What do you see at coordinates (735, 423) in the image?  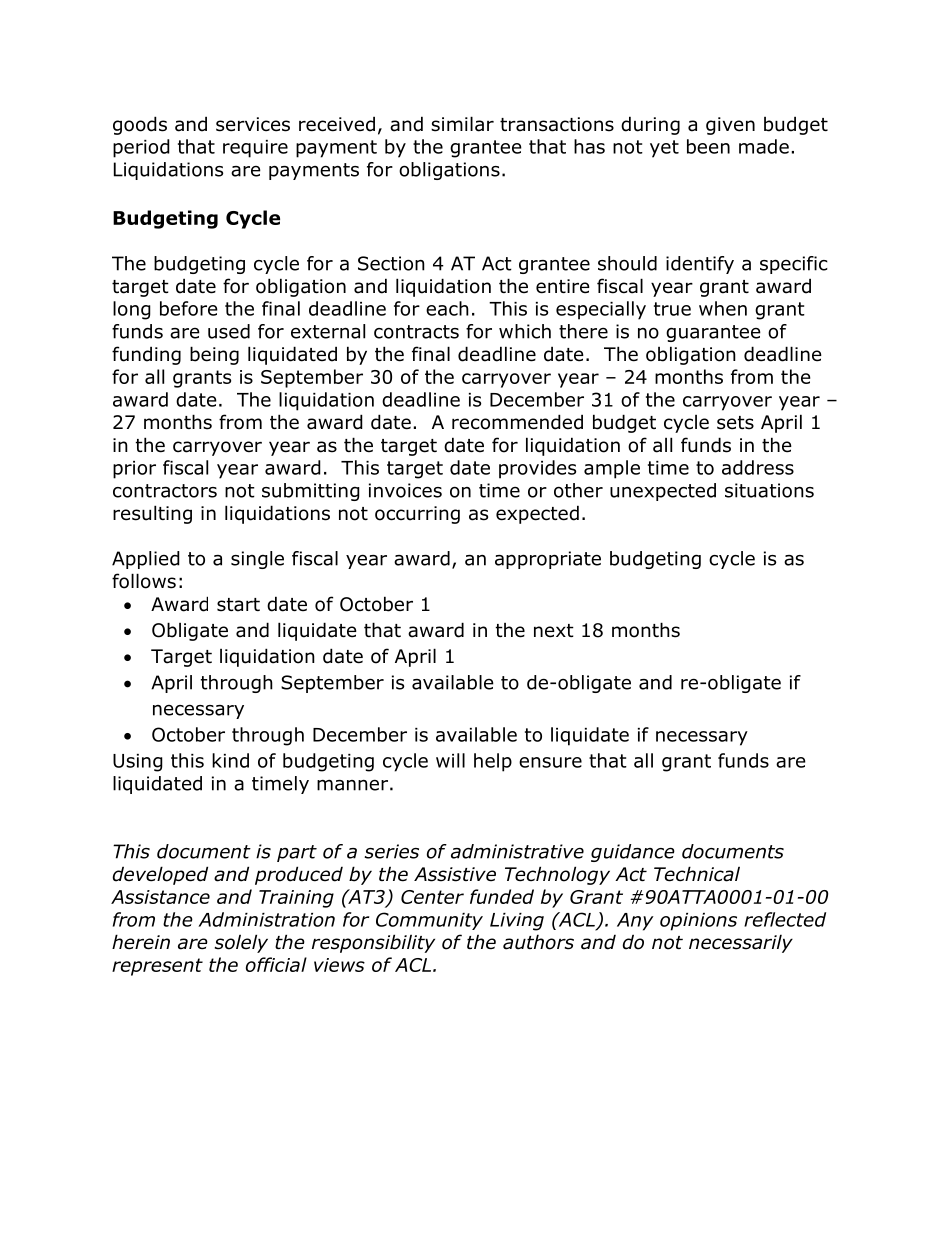 I see `sets` at bounding box center [735, 423].
